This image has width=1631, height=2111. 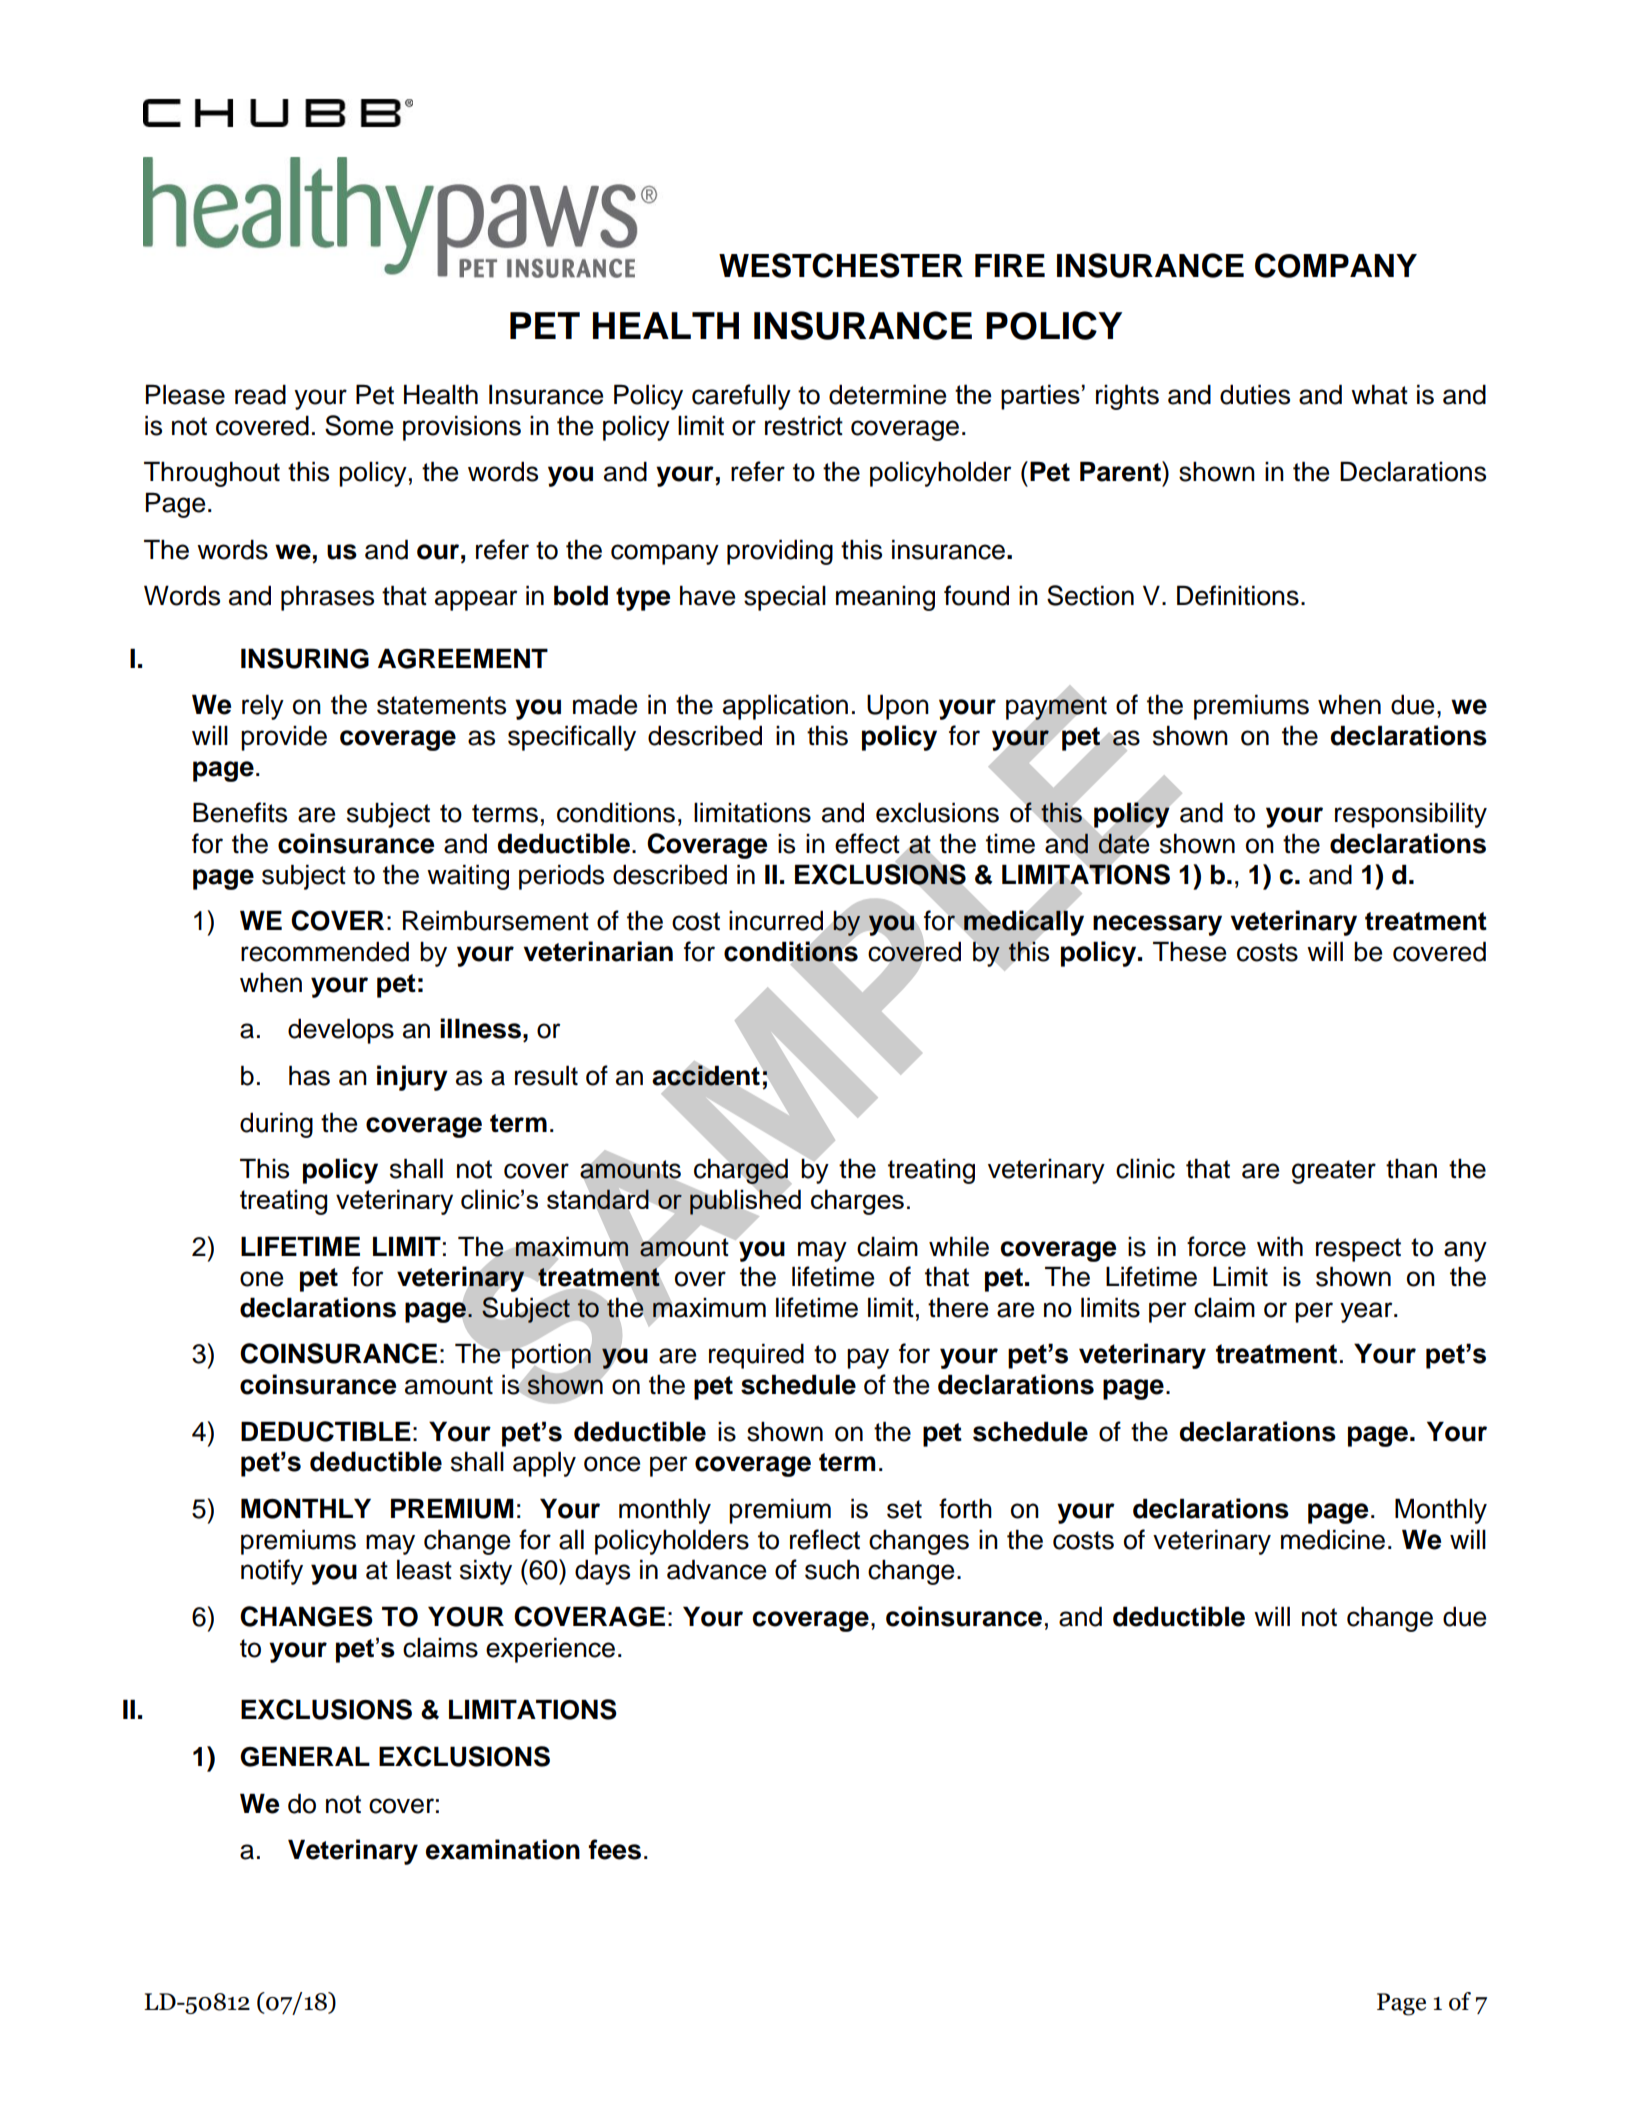 I want to click on apply, so click(x=544, y=1464).
